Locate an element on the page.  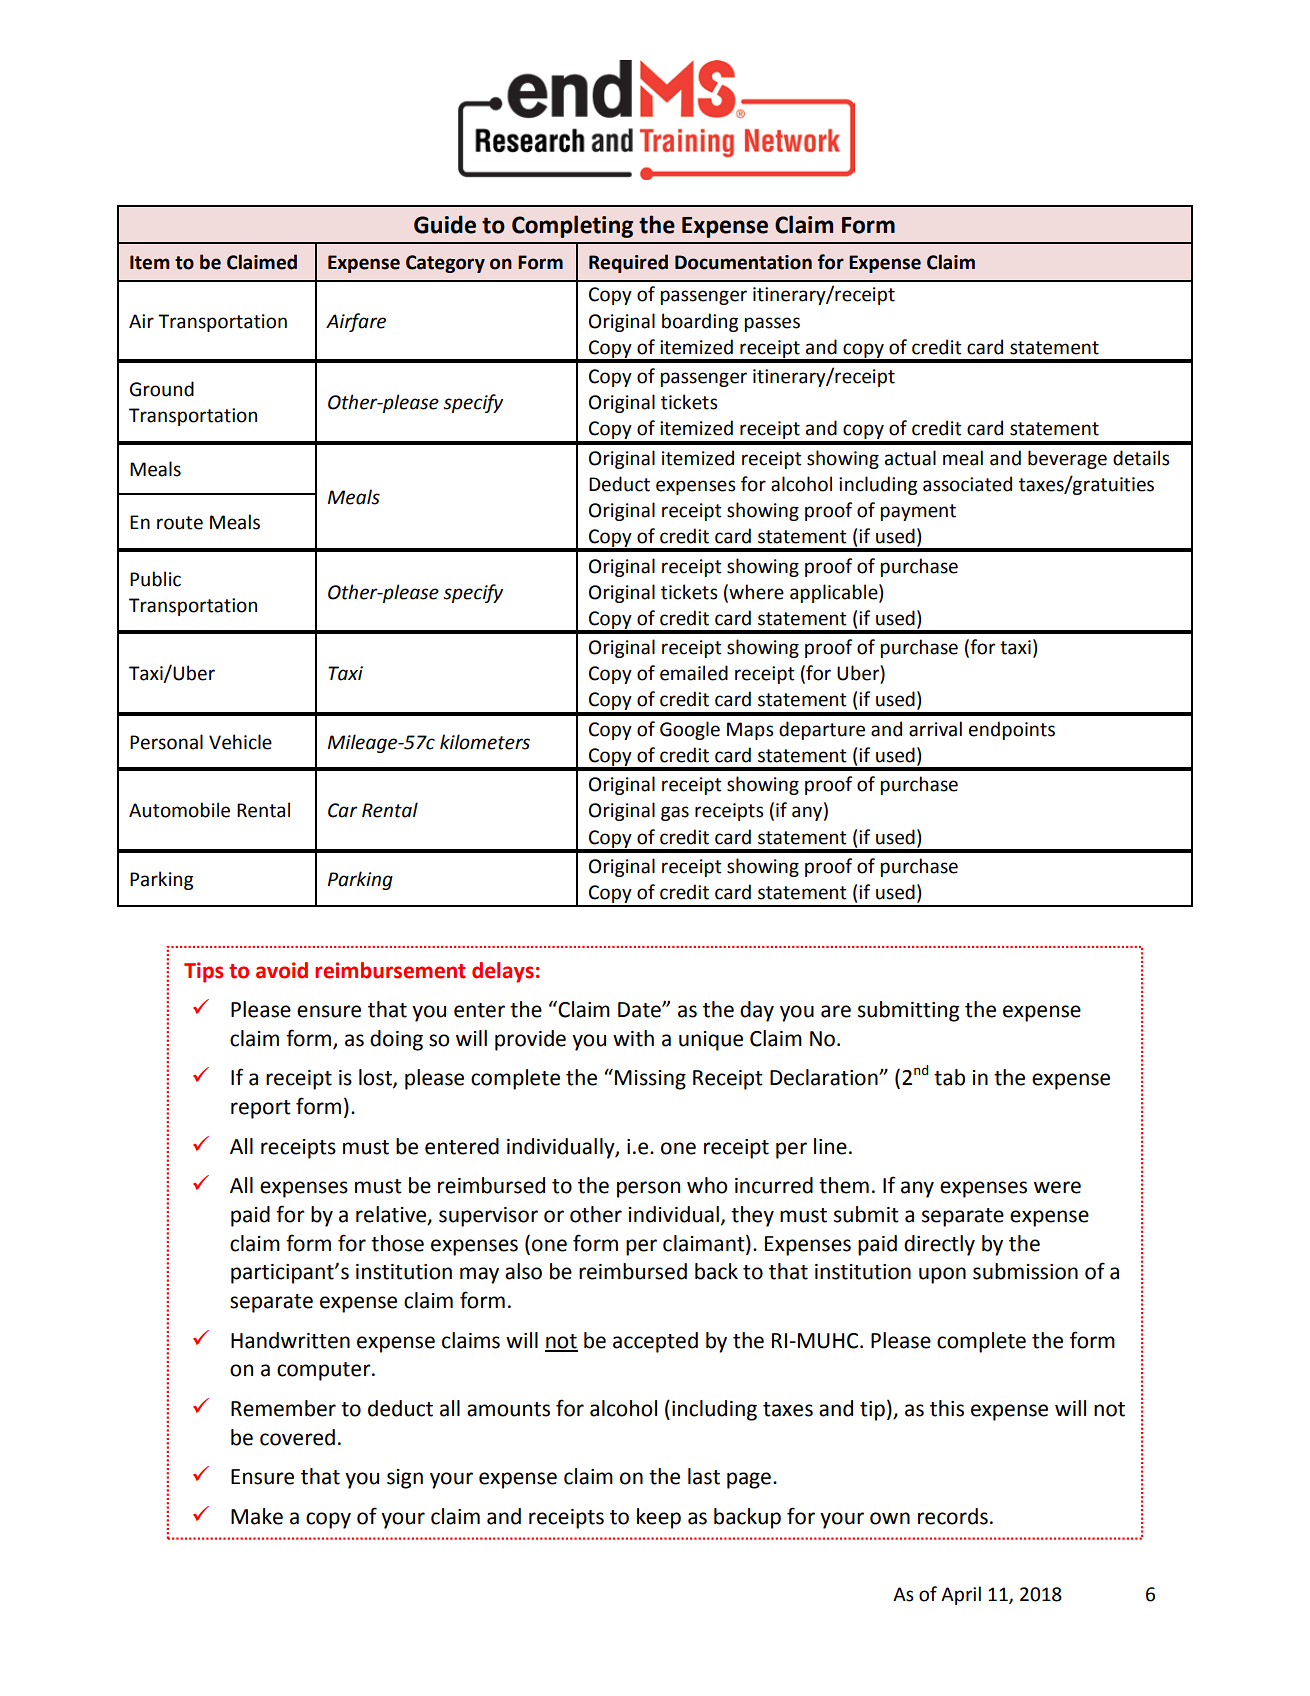
April is located at coordinates (961, 1595).
